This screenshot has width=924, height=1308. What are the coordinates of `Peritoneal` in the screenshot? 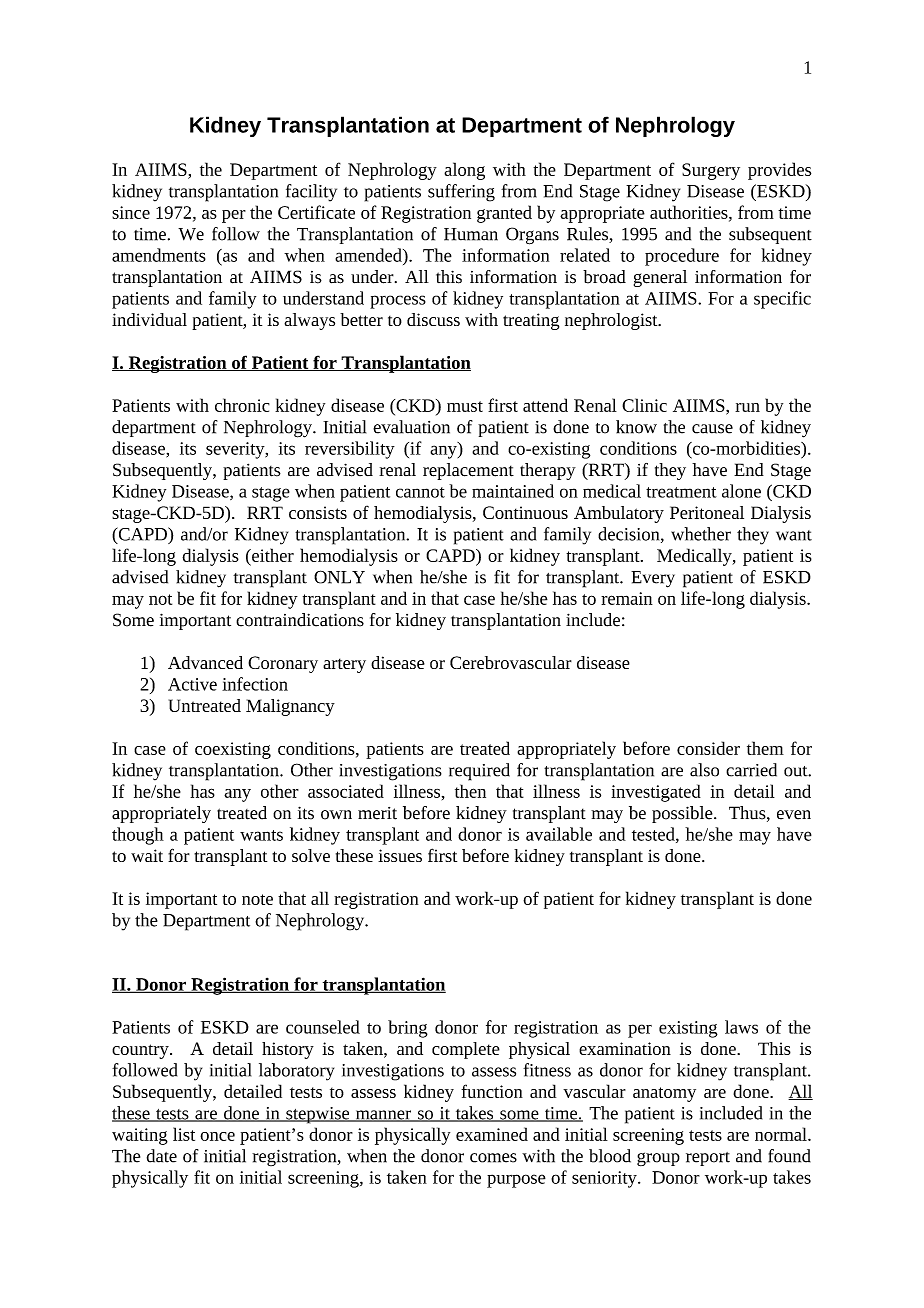 It's located at (707, 512).
